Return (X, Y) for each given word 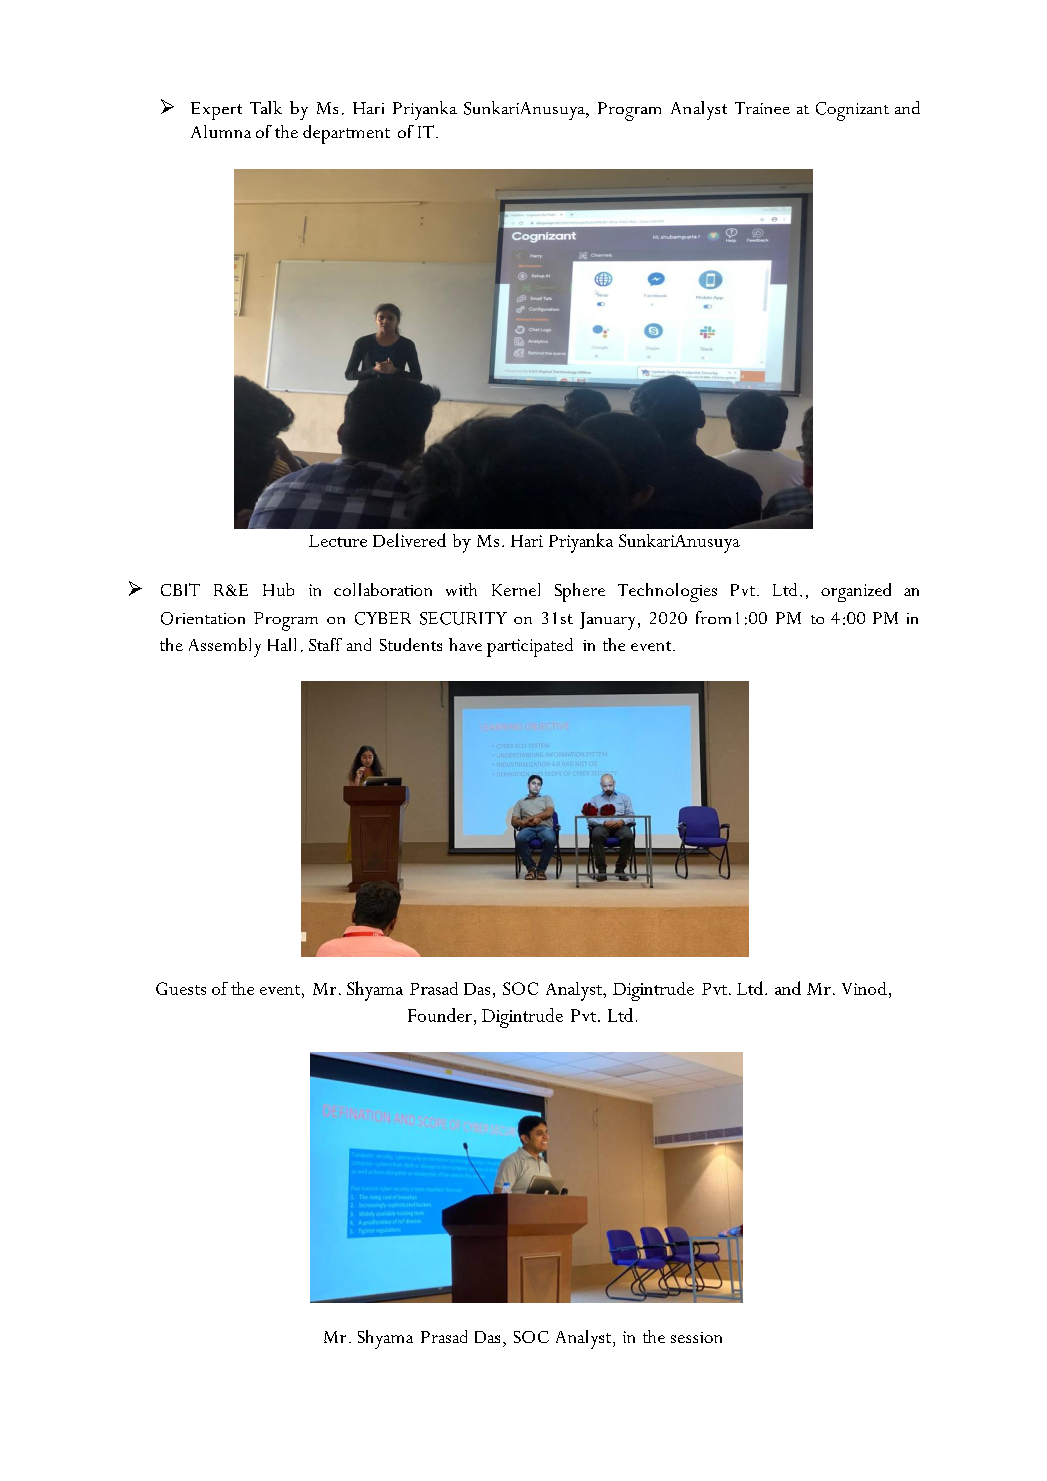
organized (856, 592)
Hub (278, 589)
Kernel (516, 589)
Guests (181, 988)
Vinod (864, 988)
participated (530, 647)
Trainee (762, 108)
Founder (440, 1015)
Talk (266, 107)
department (346, 134)
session (696, 1337)
